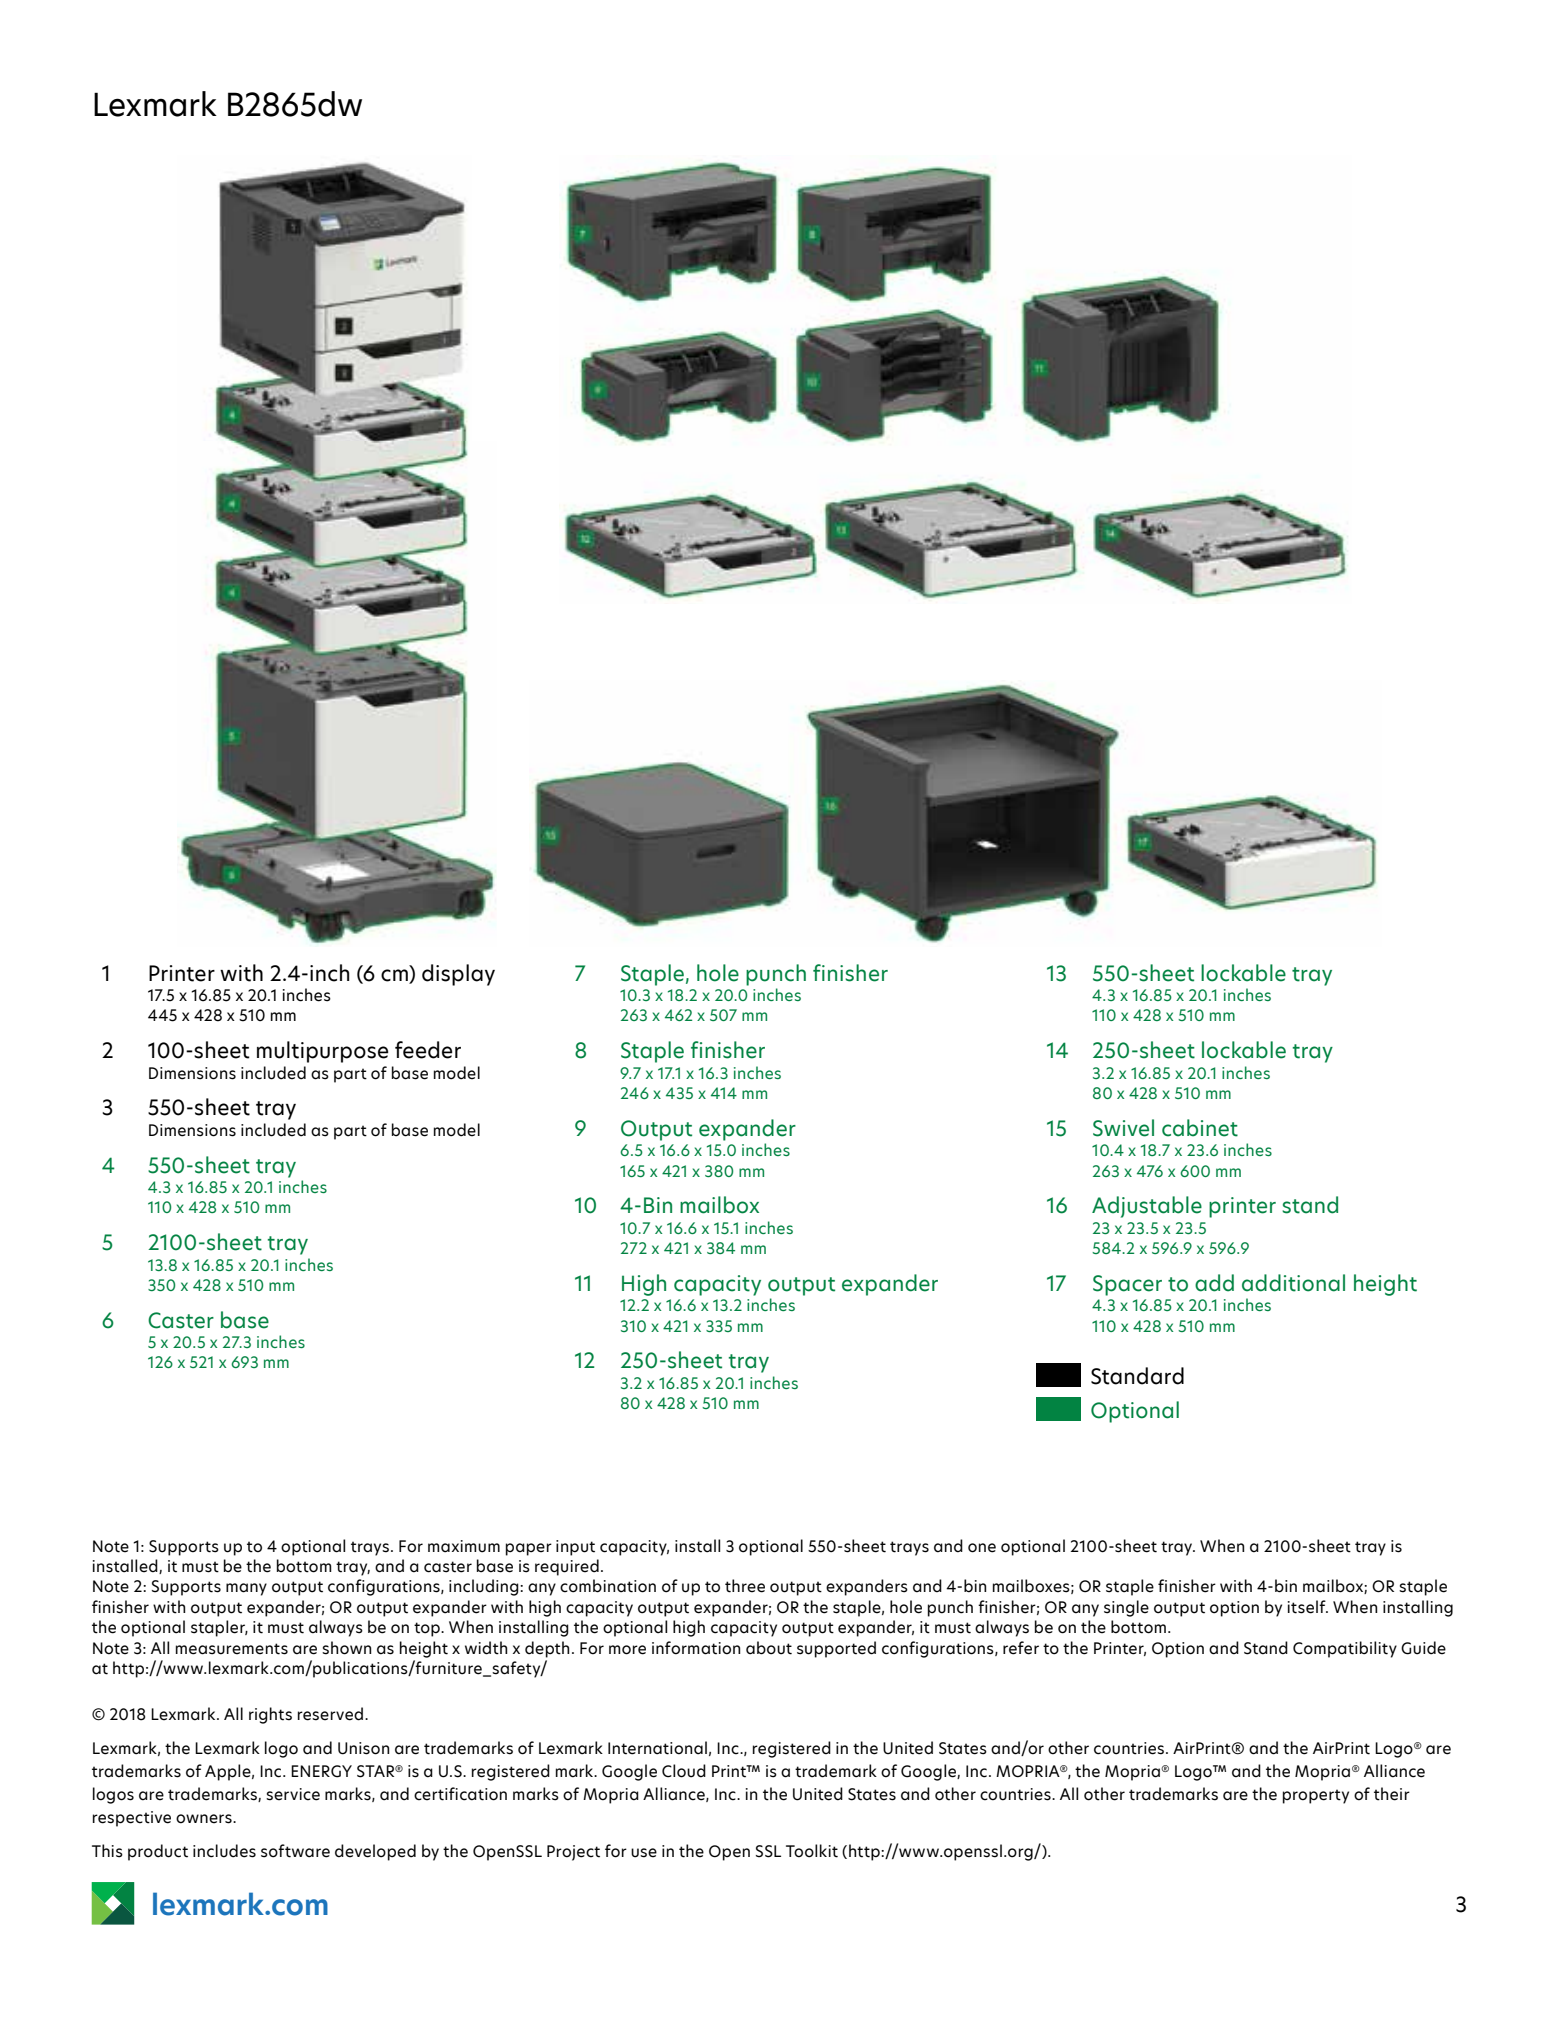  What do you see at coordinates (812, 1851) in the document?
I see `Toolkit` at bounding box center [812, 1851].
